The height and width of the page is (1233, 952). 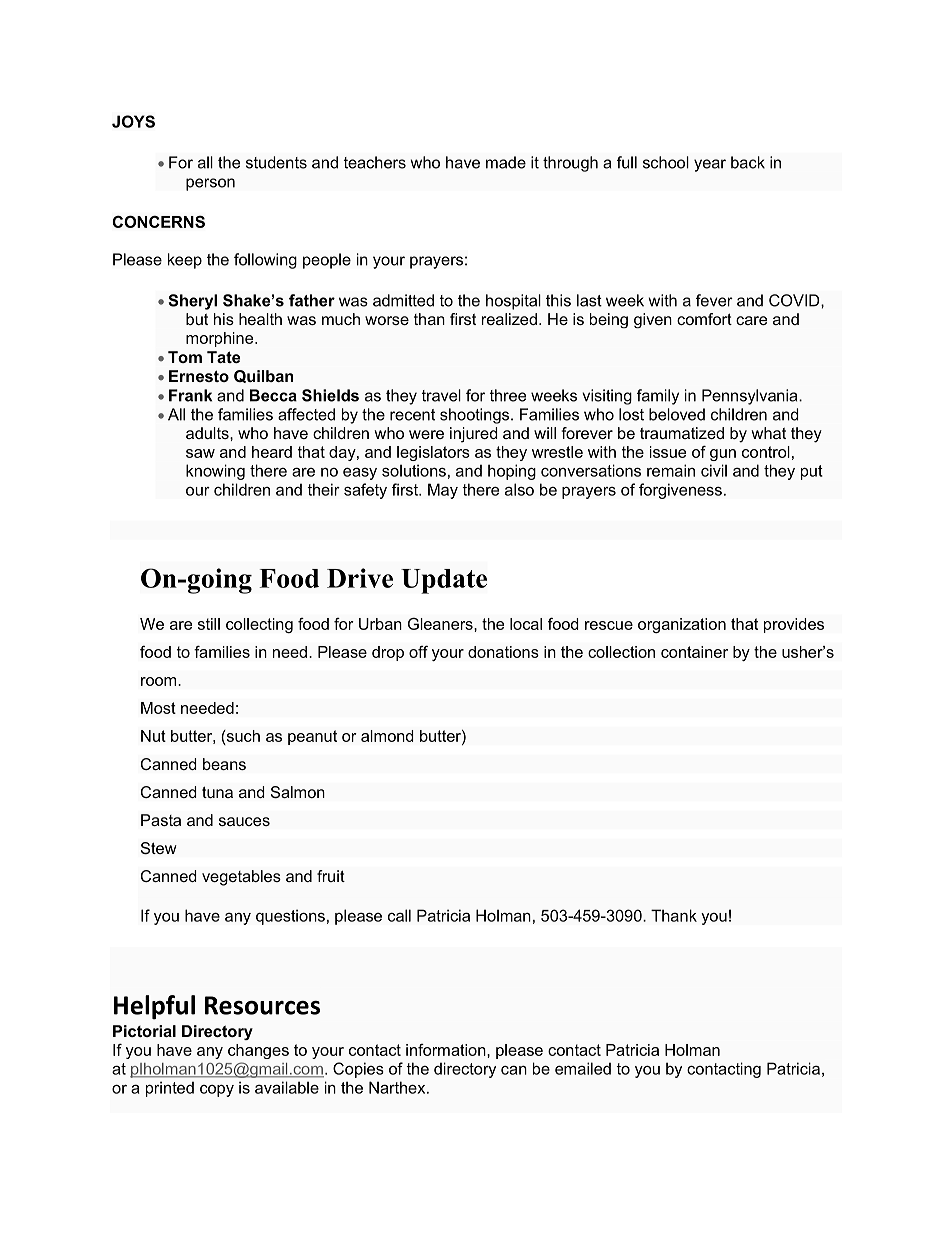 I want to click on organization, so click(x=682, y=625).
